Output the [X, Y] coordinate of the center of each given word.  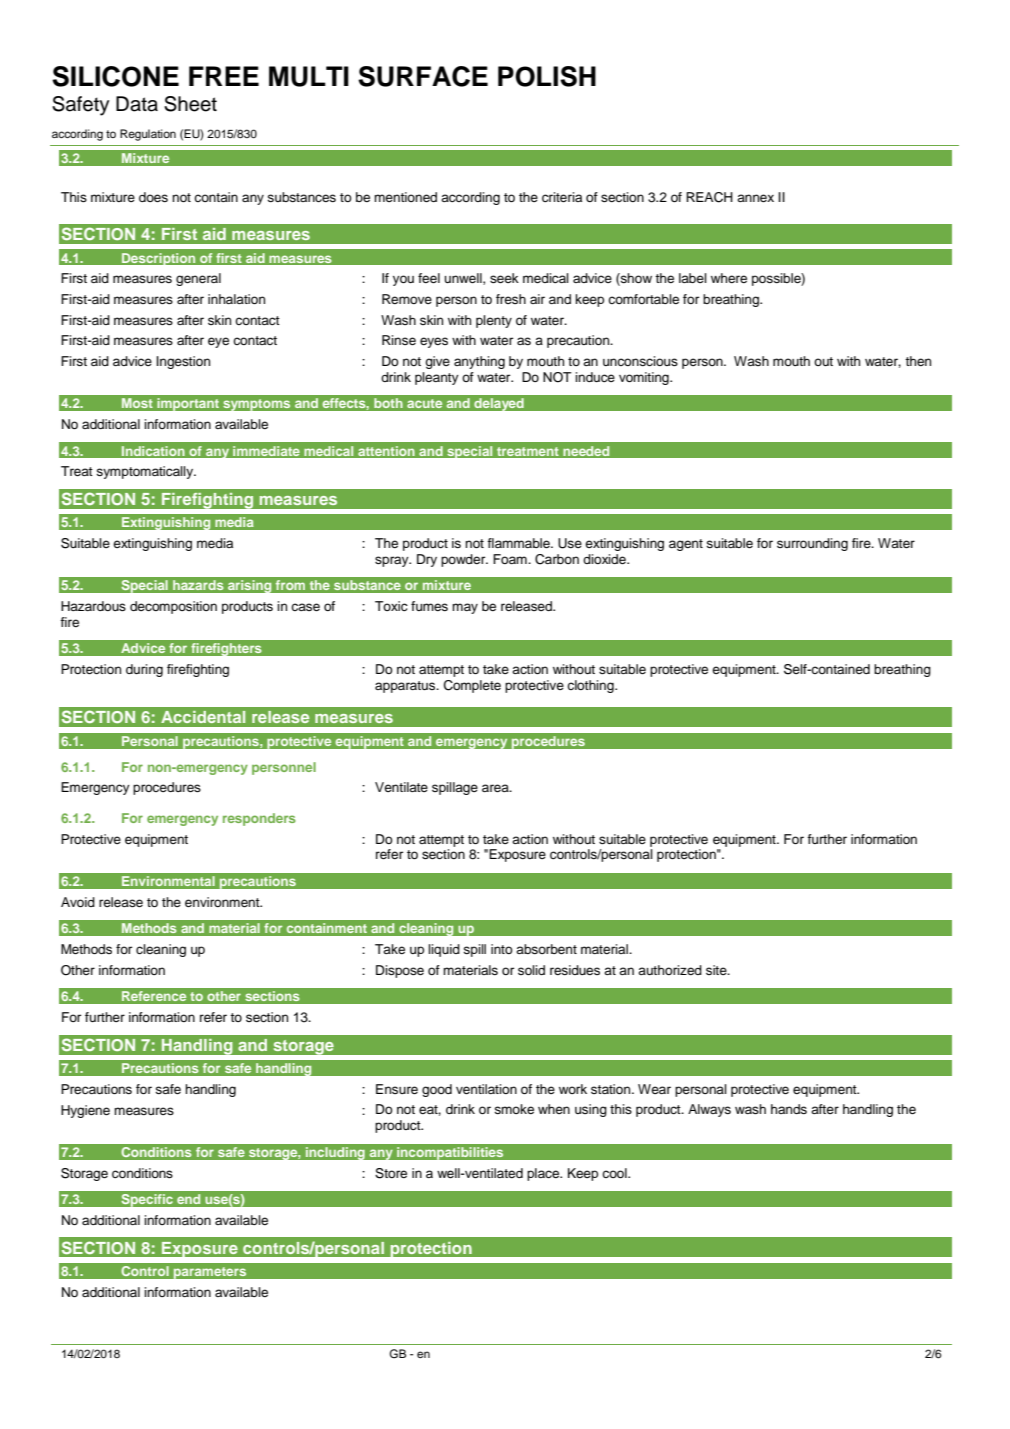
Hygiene [85, 1111]
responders [259, 819]
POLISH [547, 76]
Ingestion [183, 362]
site [717, 970]
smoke [514, 1109]
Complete [472, 686]
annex [755, 198]
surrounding [812, 544]
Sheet [190, 104]
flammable [519, 543]
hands [789, 1109]
